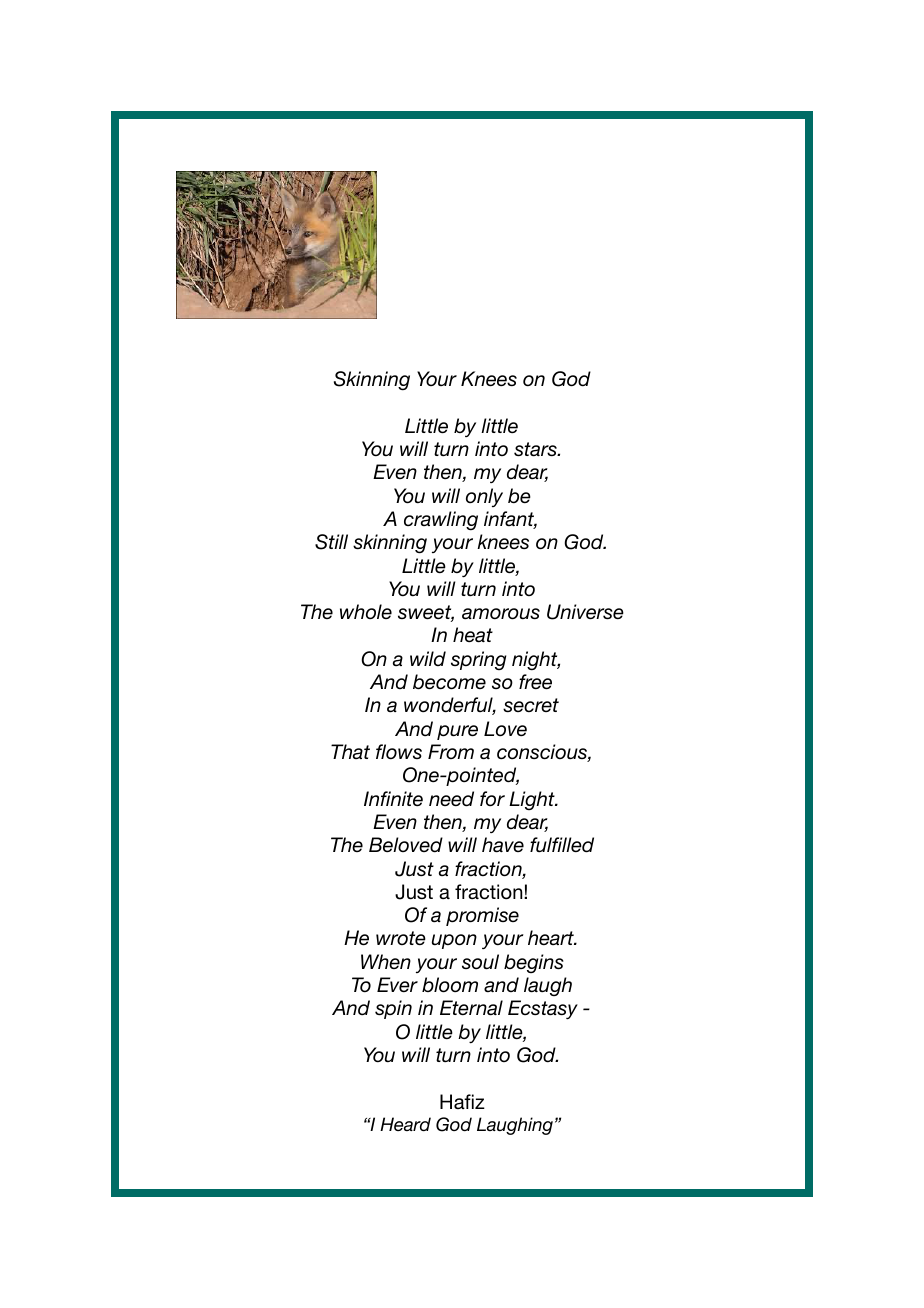 Image resolution: width=924 pixels, height=1308 pixels. What do you see at coordinates (331, 542) in the screenshot?
I see `Still` at bounding box center [331, 542].
